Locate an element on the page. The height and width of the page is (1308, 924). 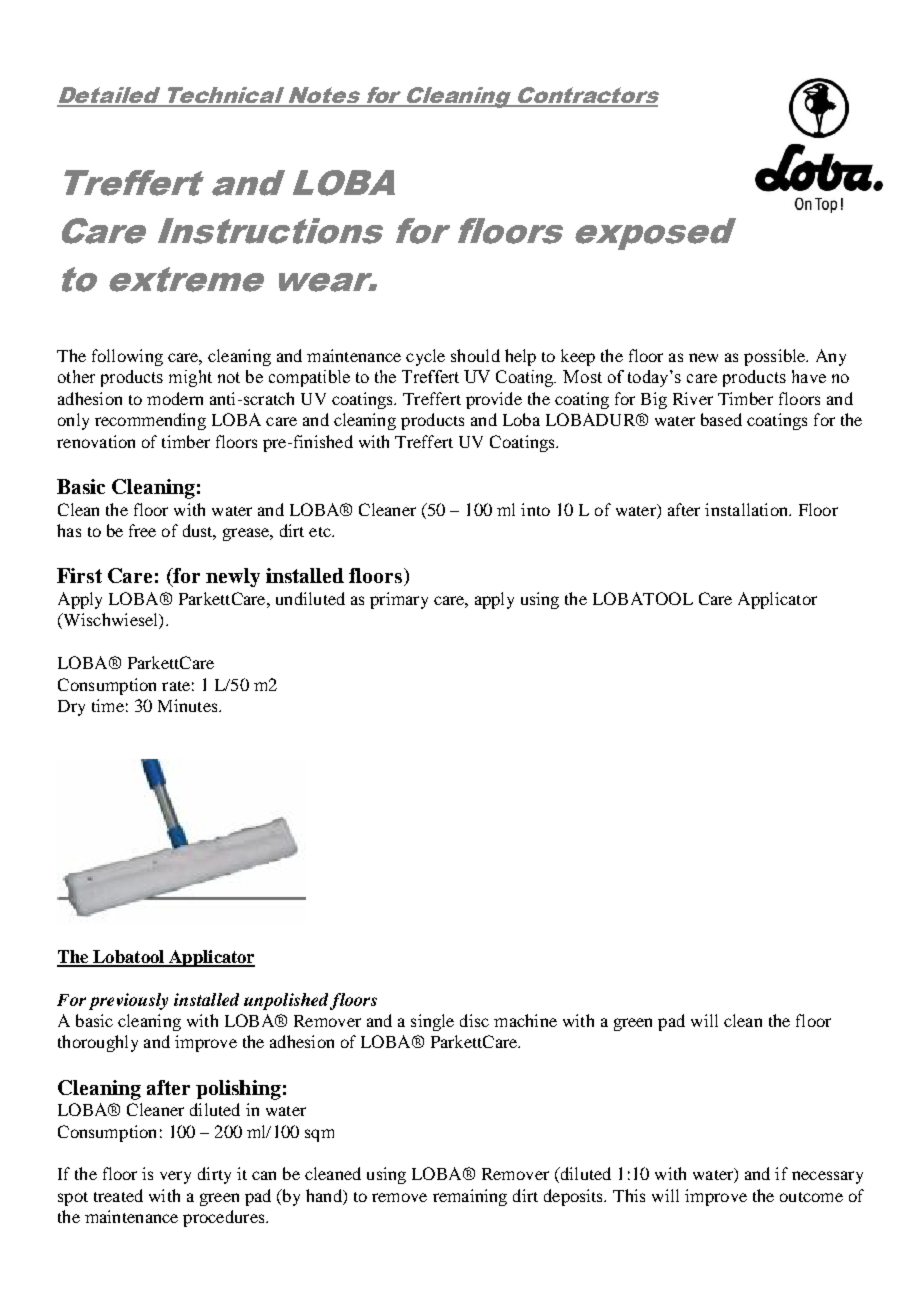
might is located at coordinates (190, 378).
